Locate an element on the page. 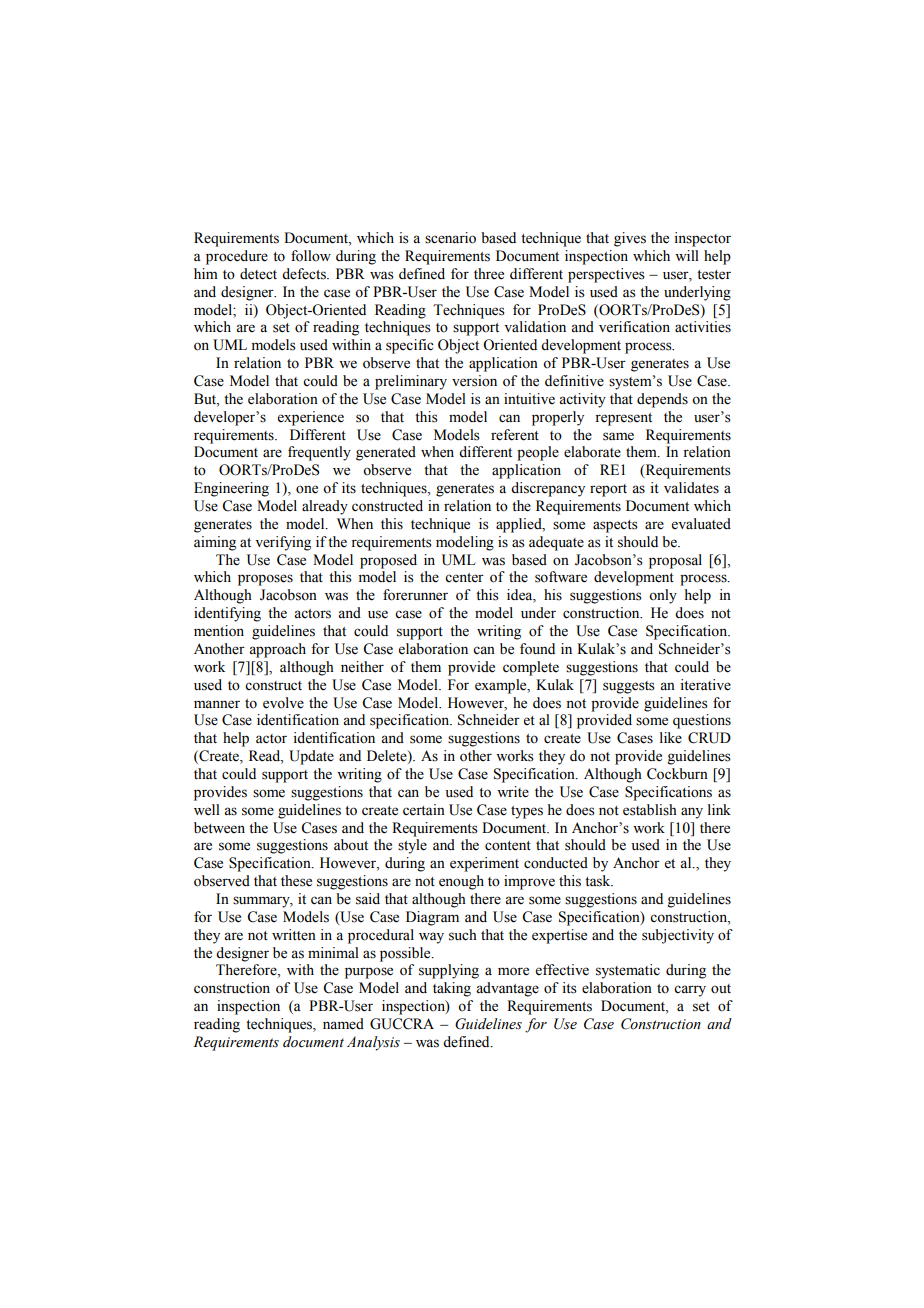 The width and height of the document is (924, 1308). Update is located at coordinates (311, 757).
